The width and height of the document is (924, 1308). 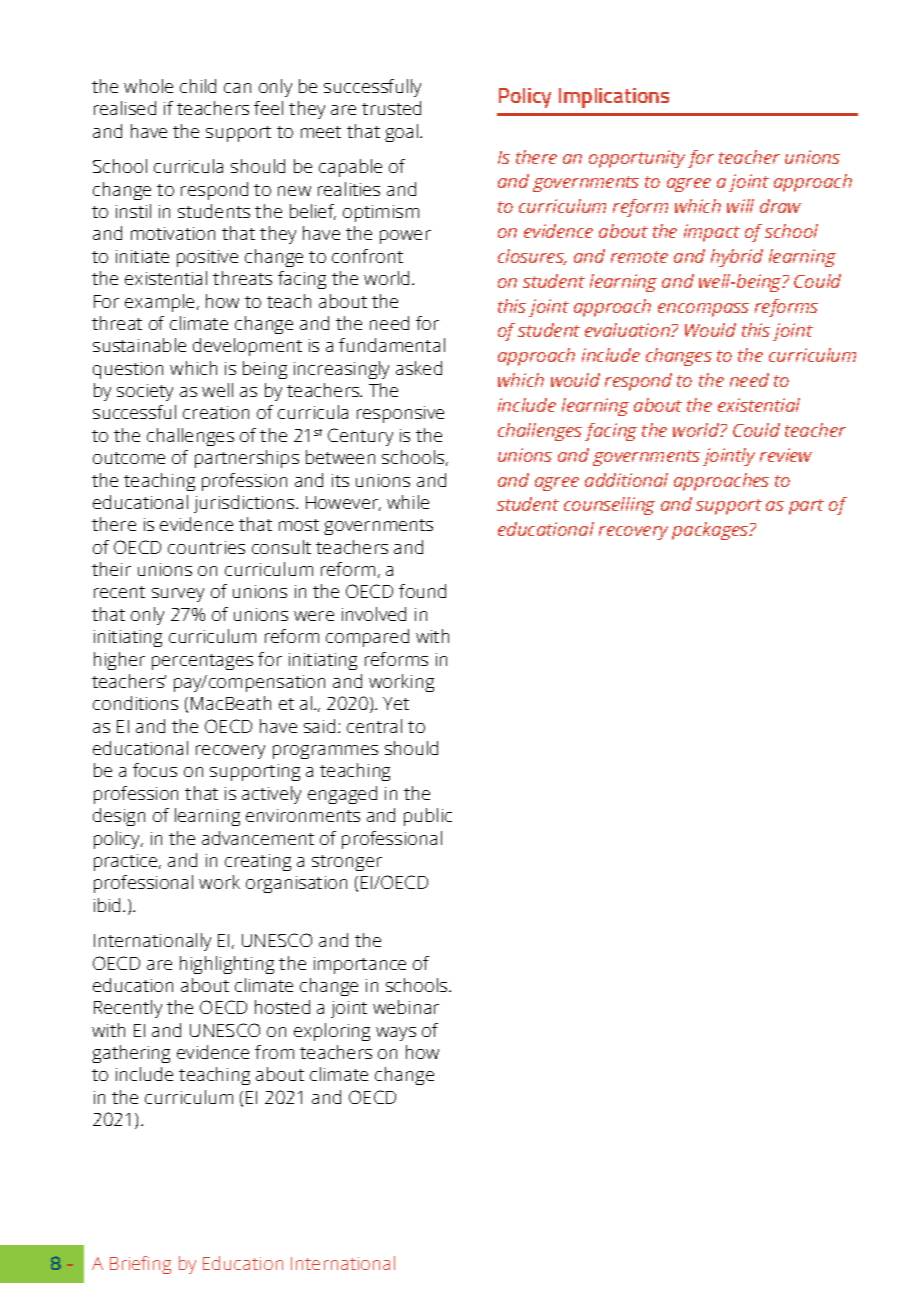 I want to click on jurisdictions, so click(x=245, y=504).
